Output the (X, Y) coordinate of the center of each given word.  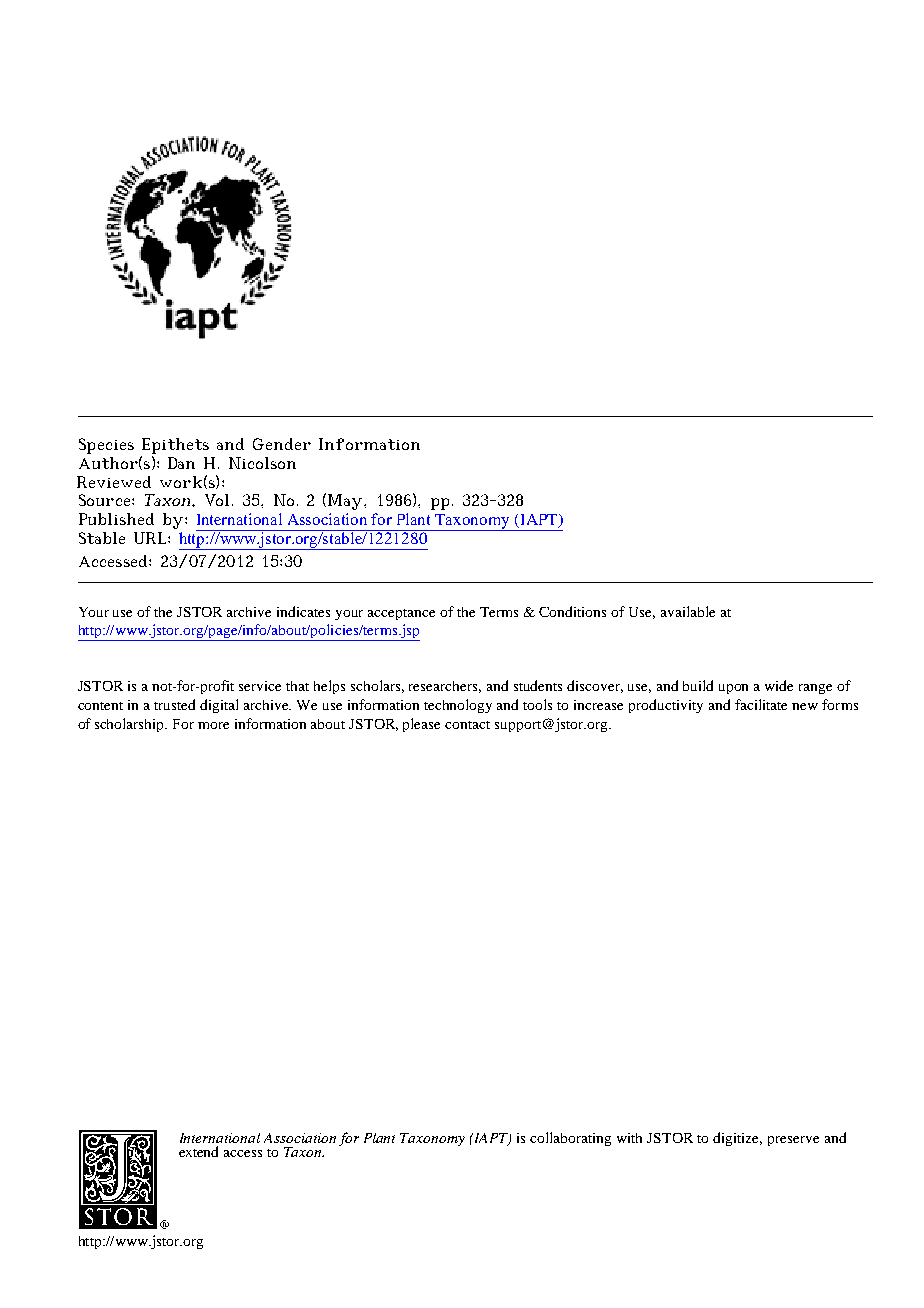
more (213, 725)
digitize (737, 1139)
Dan (181, 463)
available (688, 611)
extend (198, 1151)
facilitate (761, 704)
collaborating (570, 1139)
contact (467, 725)
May (346, 502)
